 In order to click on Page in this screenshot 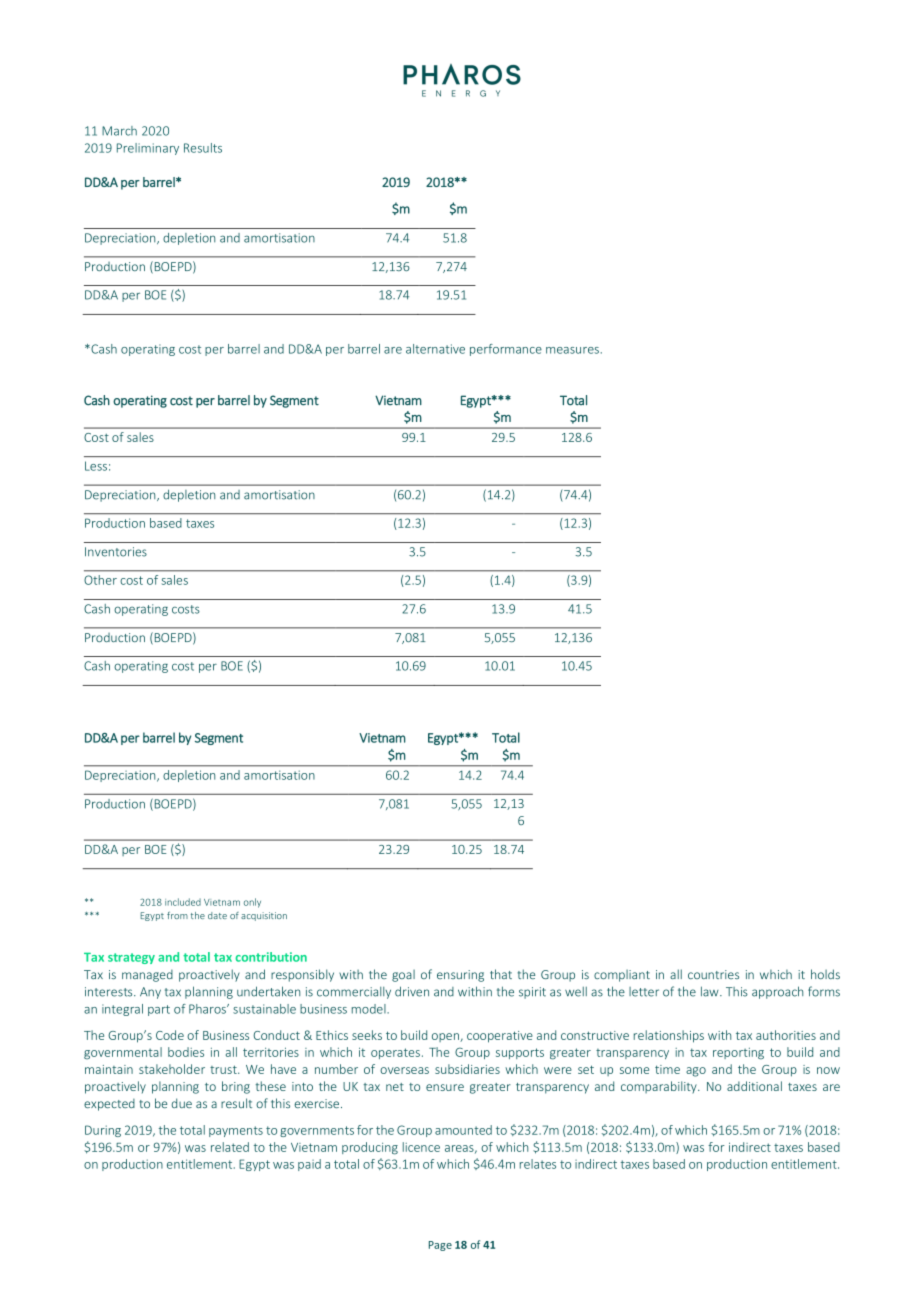, I will do `click(440, 1246)`.
